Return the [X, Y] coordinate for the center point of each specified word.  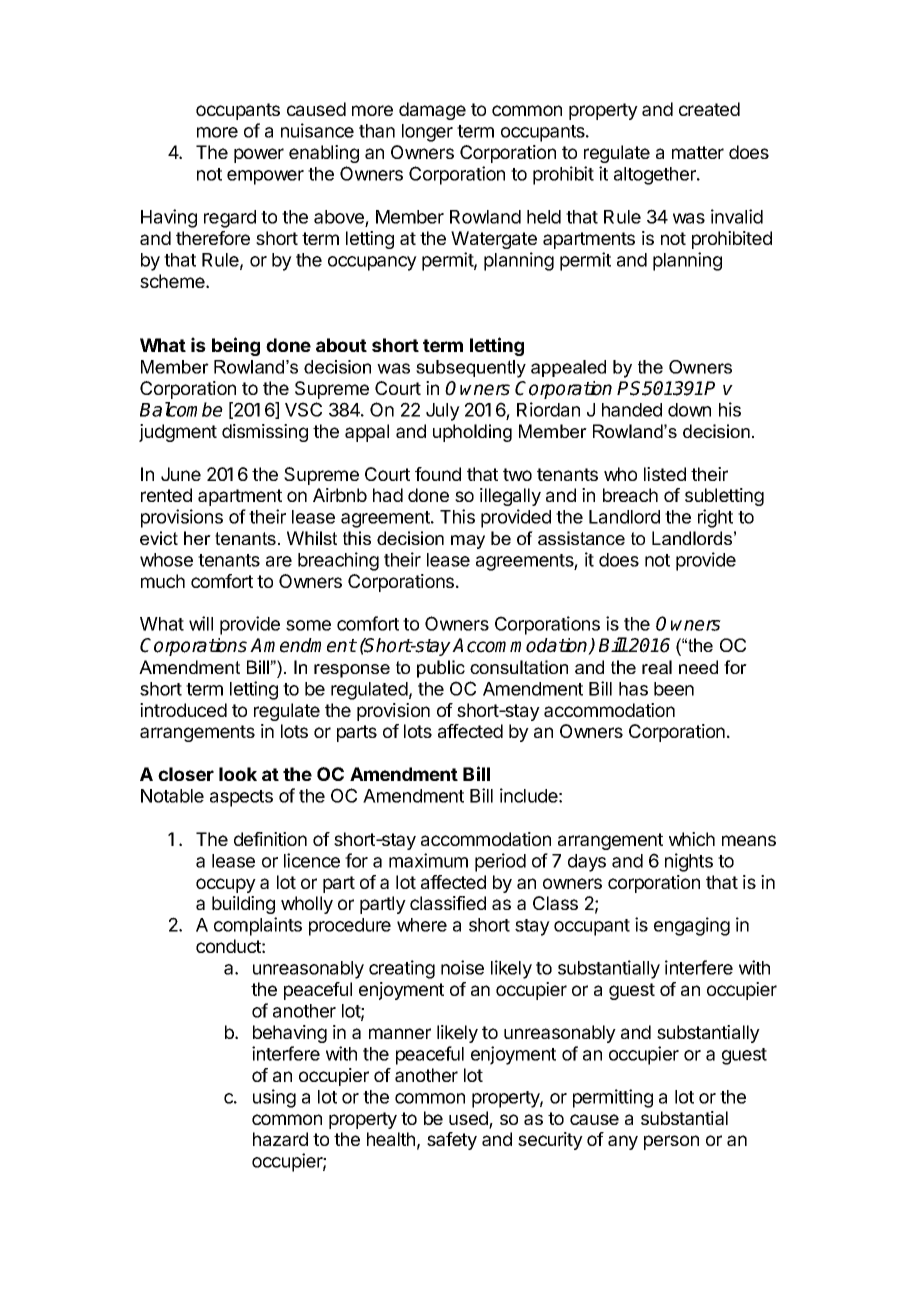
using [274, 1098]
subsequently [471, 369]
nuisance [317, 130]
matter [698, 152]
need [698, 667]
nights [689, 862]
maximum [428, 860]
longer [427, 133]
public [441, 669]
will [201, 623]
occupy [226, 885]
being [236, 346]
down [689, 410]
